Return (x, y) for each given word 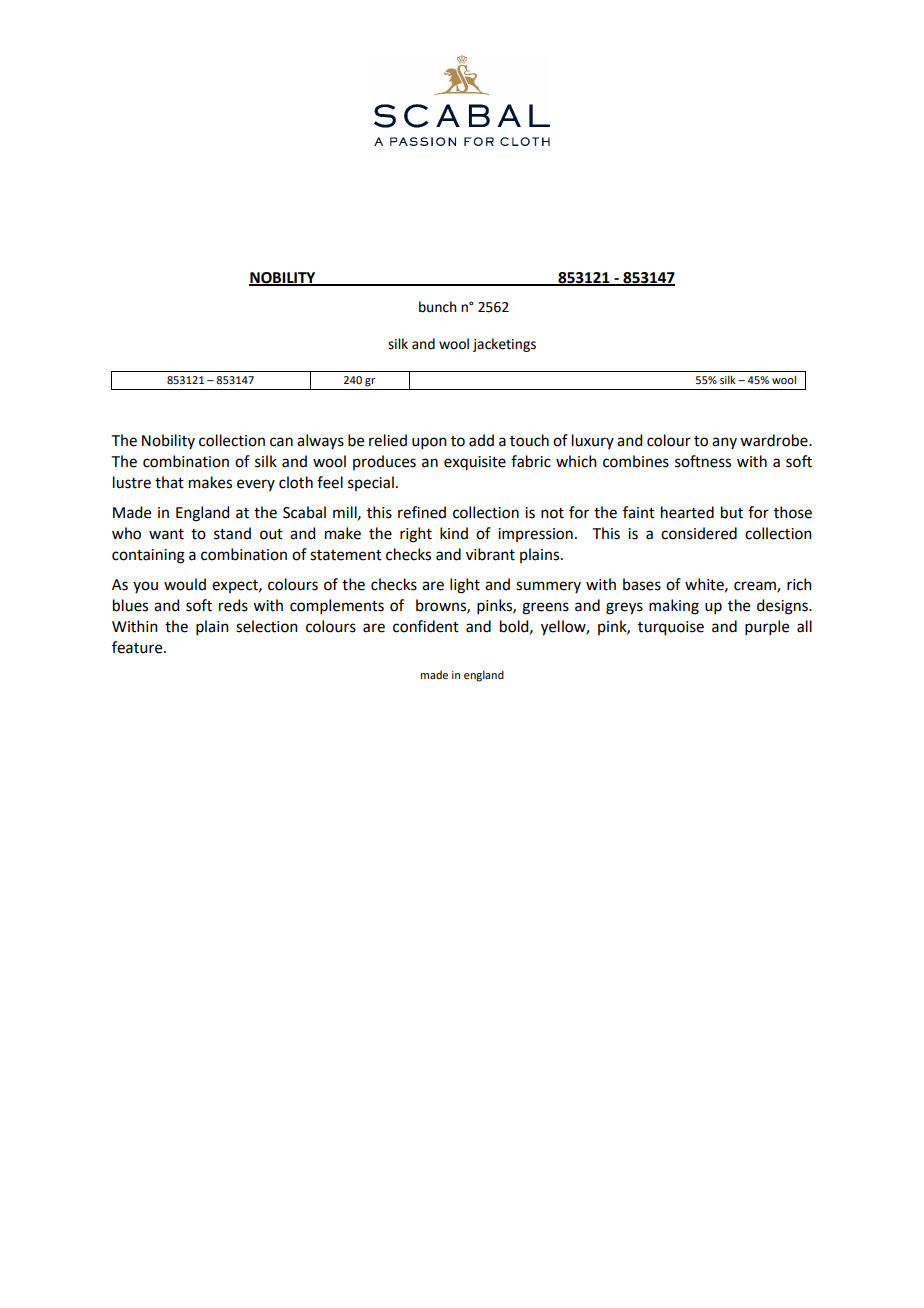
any (724, 443)
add (481, 440)
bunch (438, 307)
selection (267, 626)
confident (426, 626)
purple (767, 627)
